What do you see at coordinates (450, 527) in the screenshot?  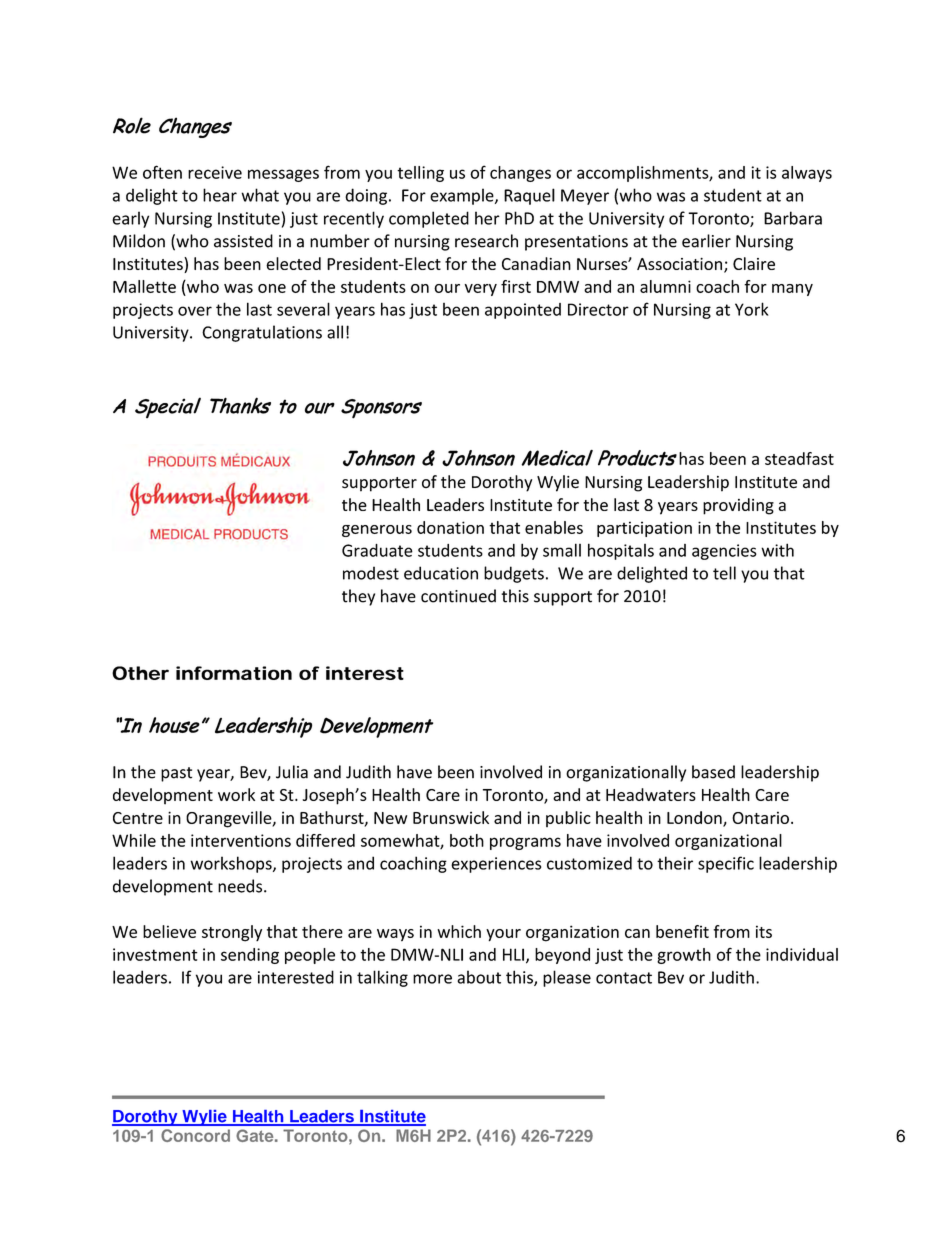 I see `donation` at bounding box center [450, 527].
